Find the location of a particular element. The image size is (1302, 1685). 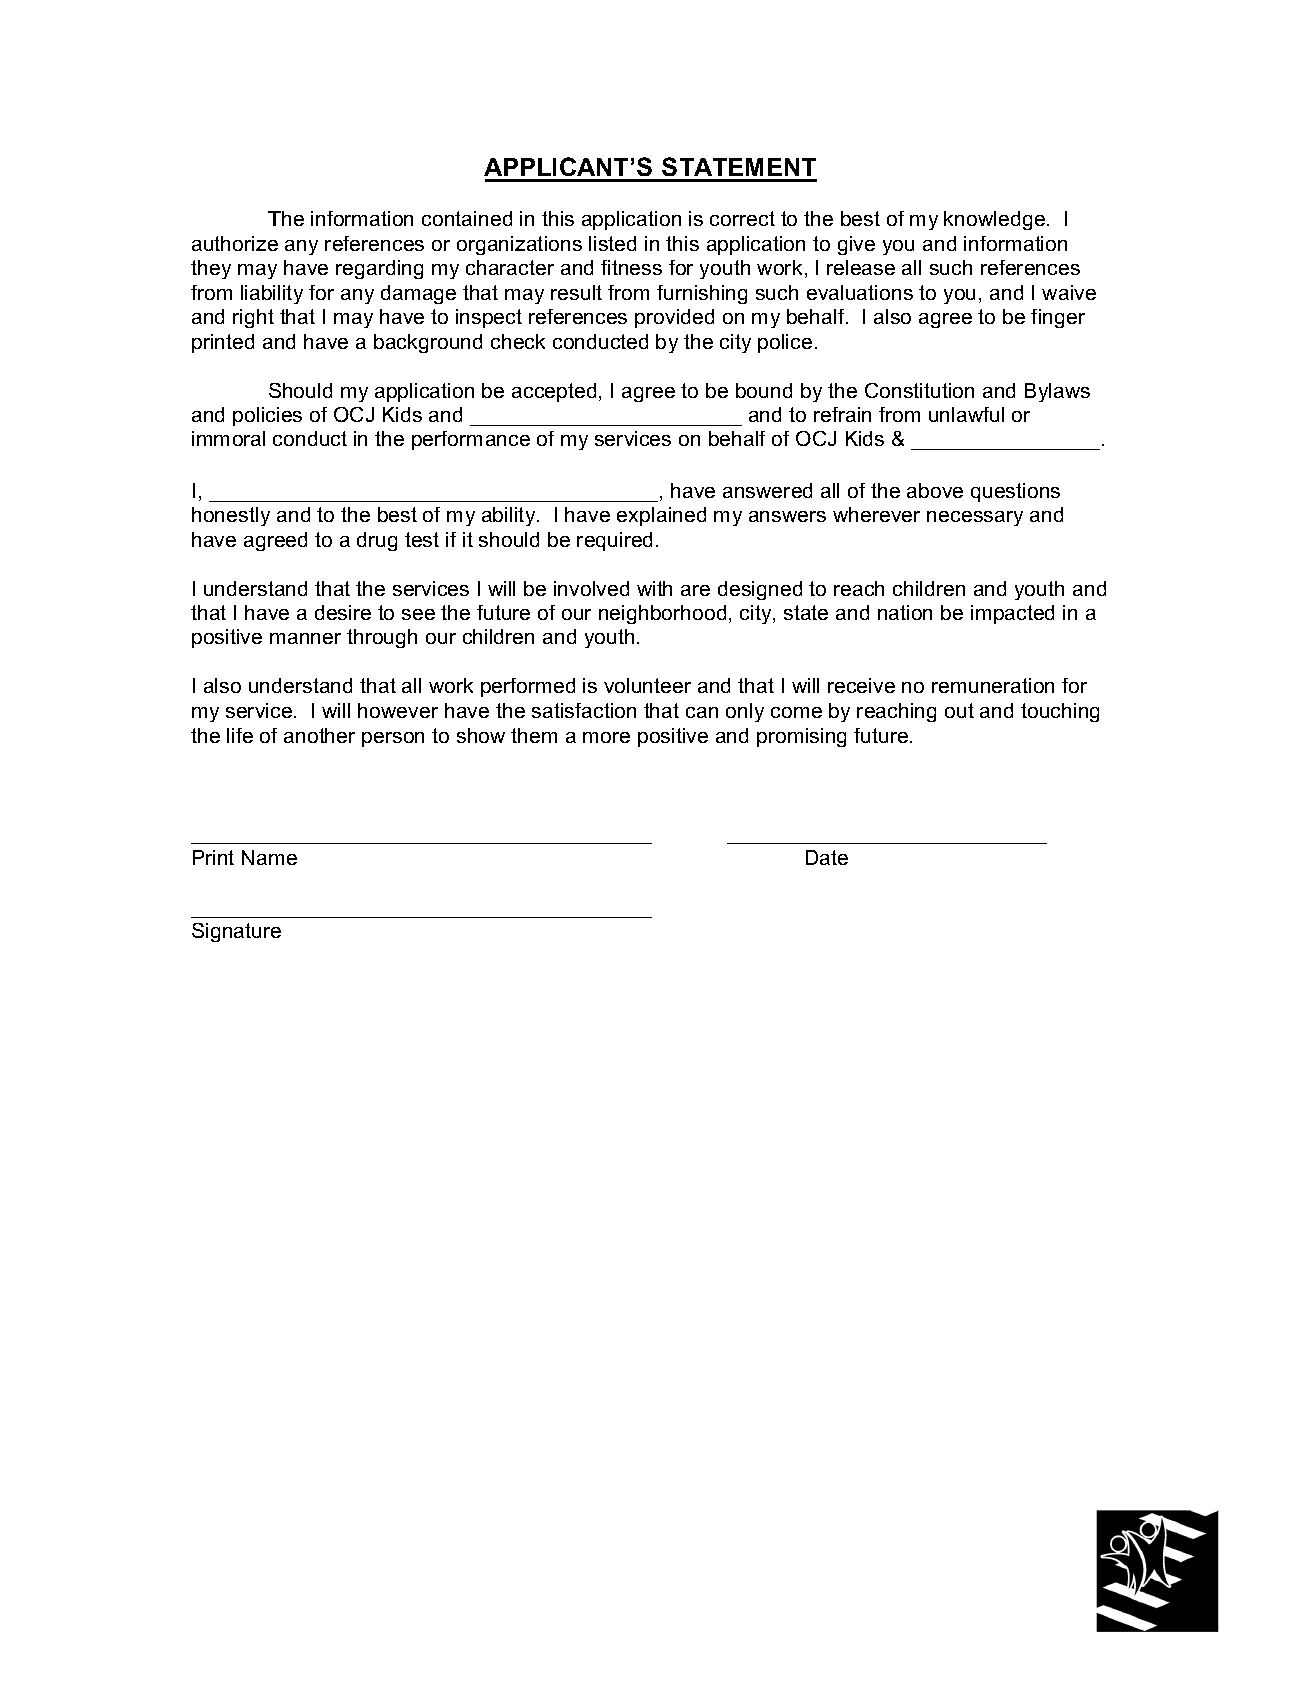

knowledge is located at coordinates (994, 220).
